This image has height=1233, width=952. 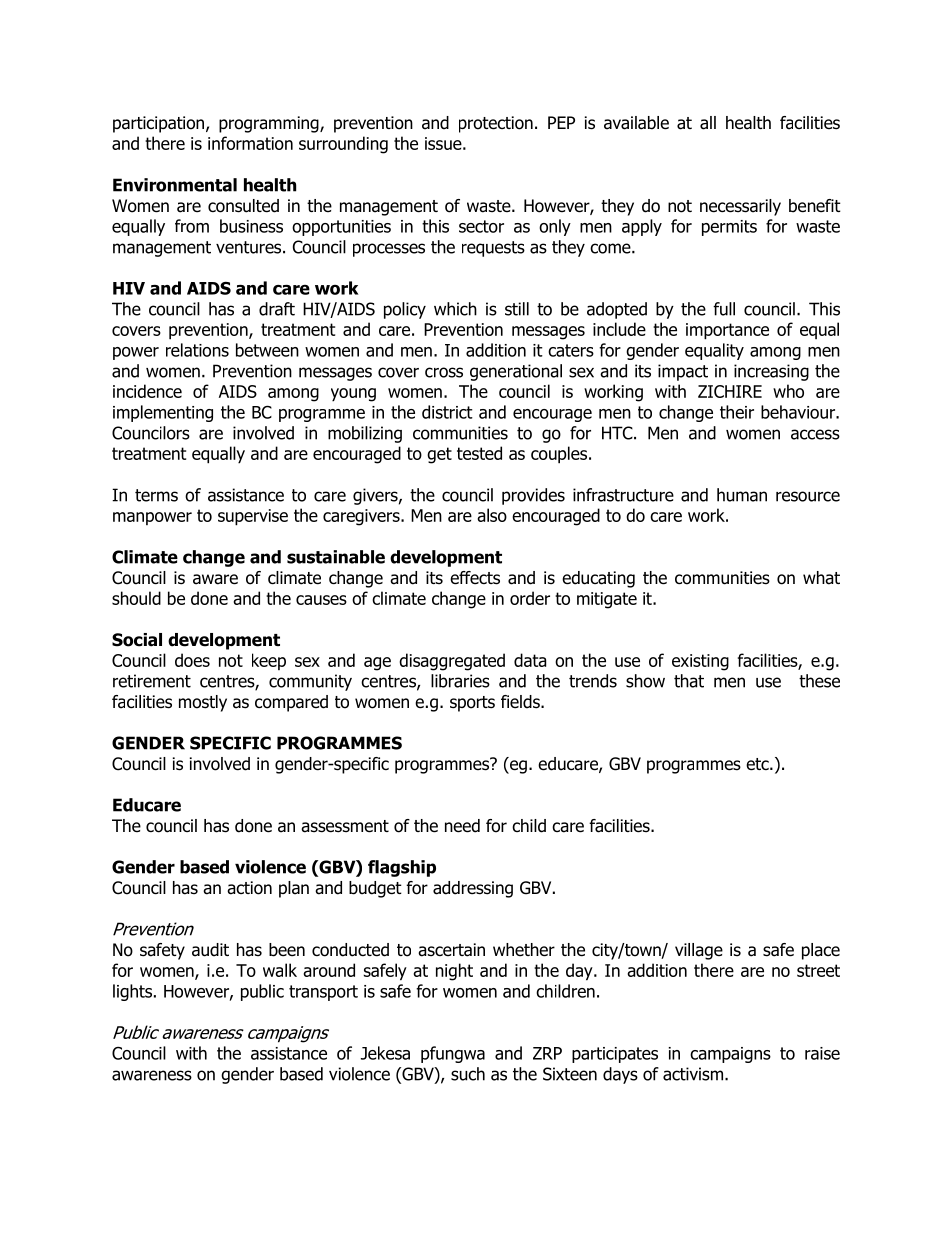 I want to click on necessarily, so click(x=740, y=207).
